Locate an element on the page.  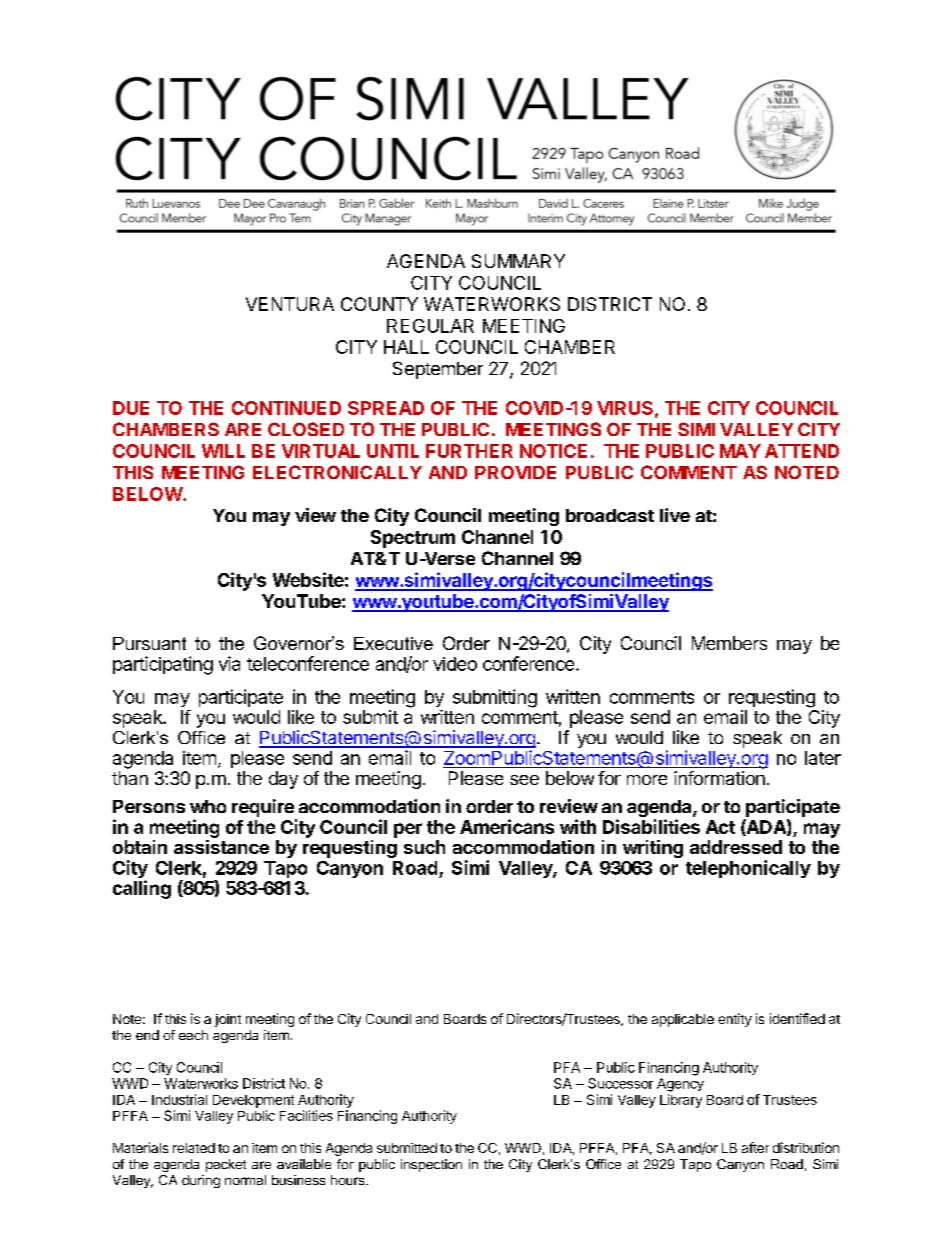
related is located at coordinates (194, 1148).
